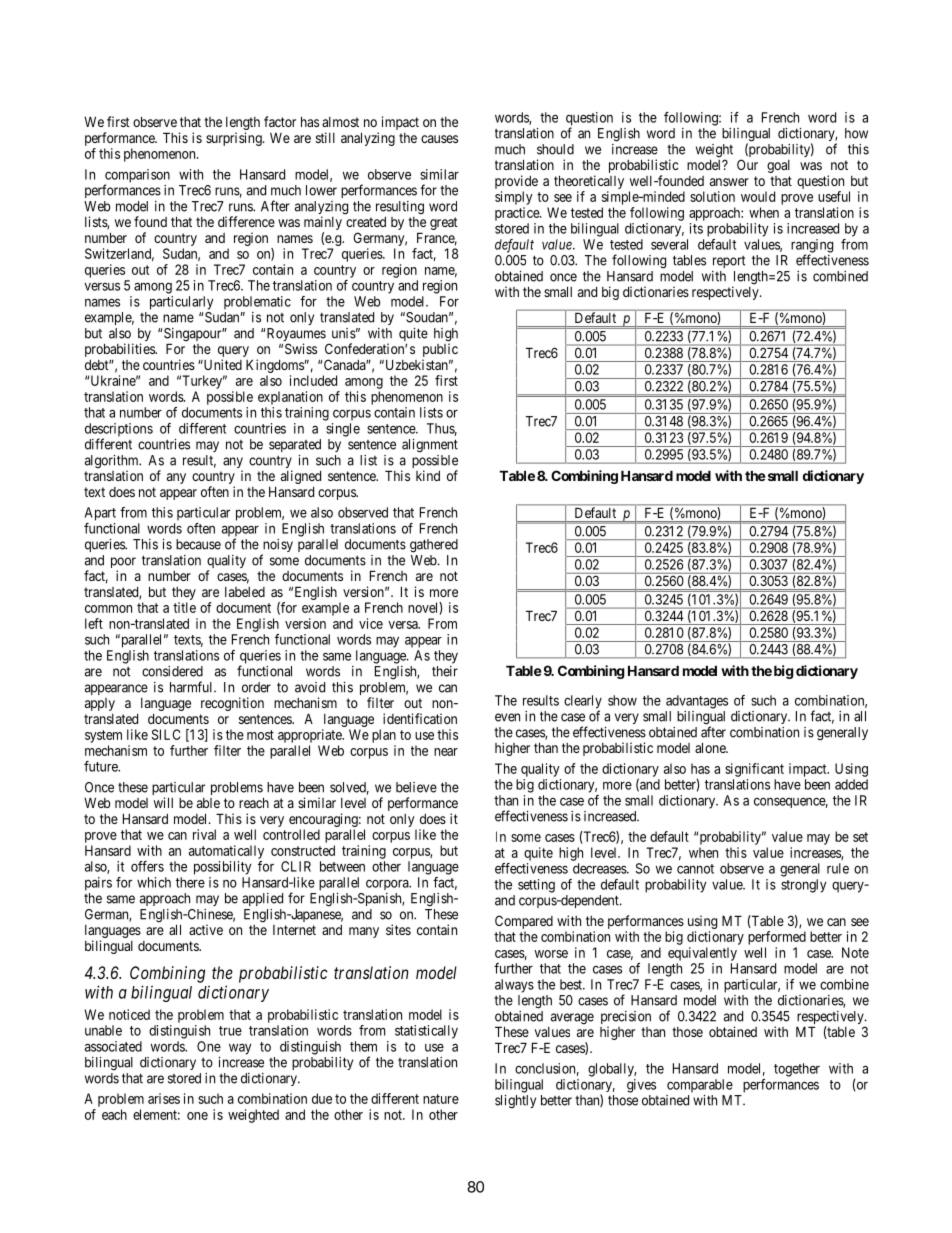 The height and width of the screenshot is (1233, 952). I want to click on public, so click(440, 351).
